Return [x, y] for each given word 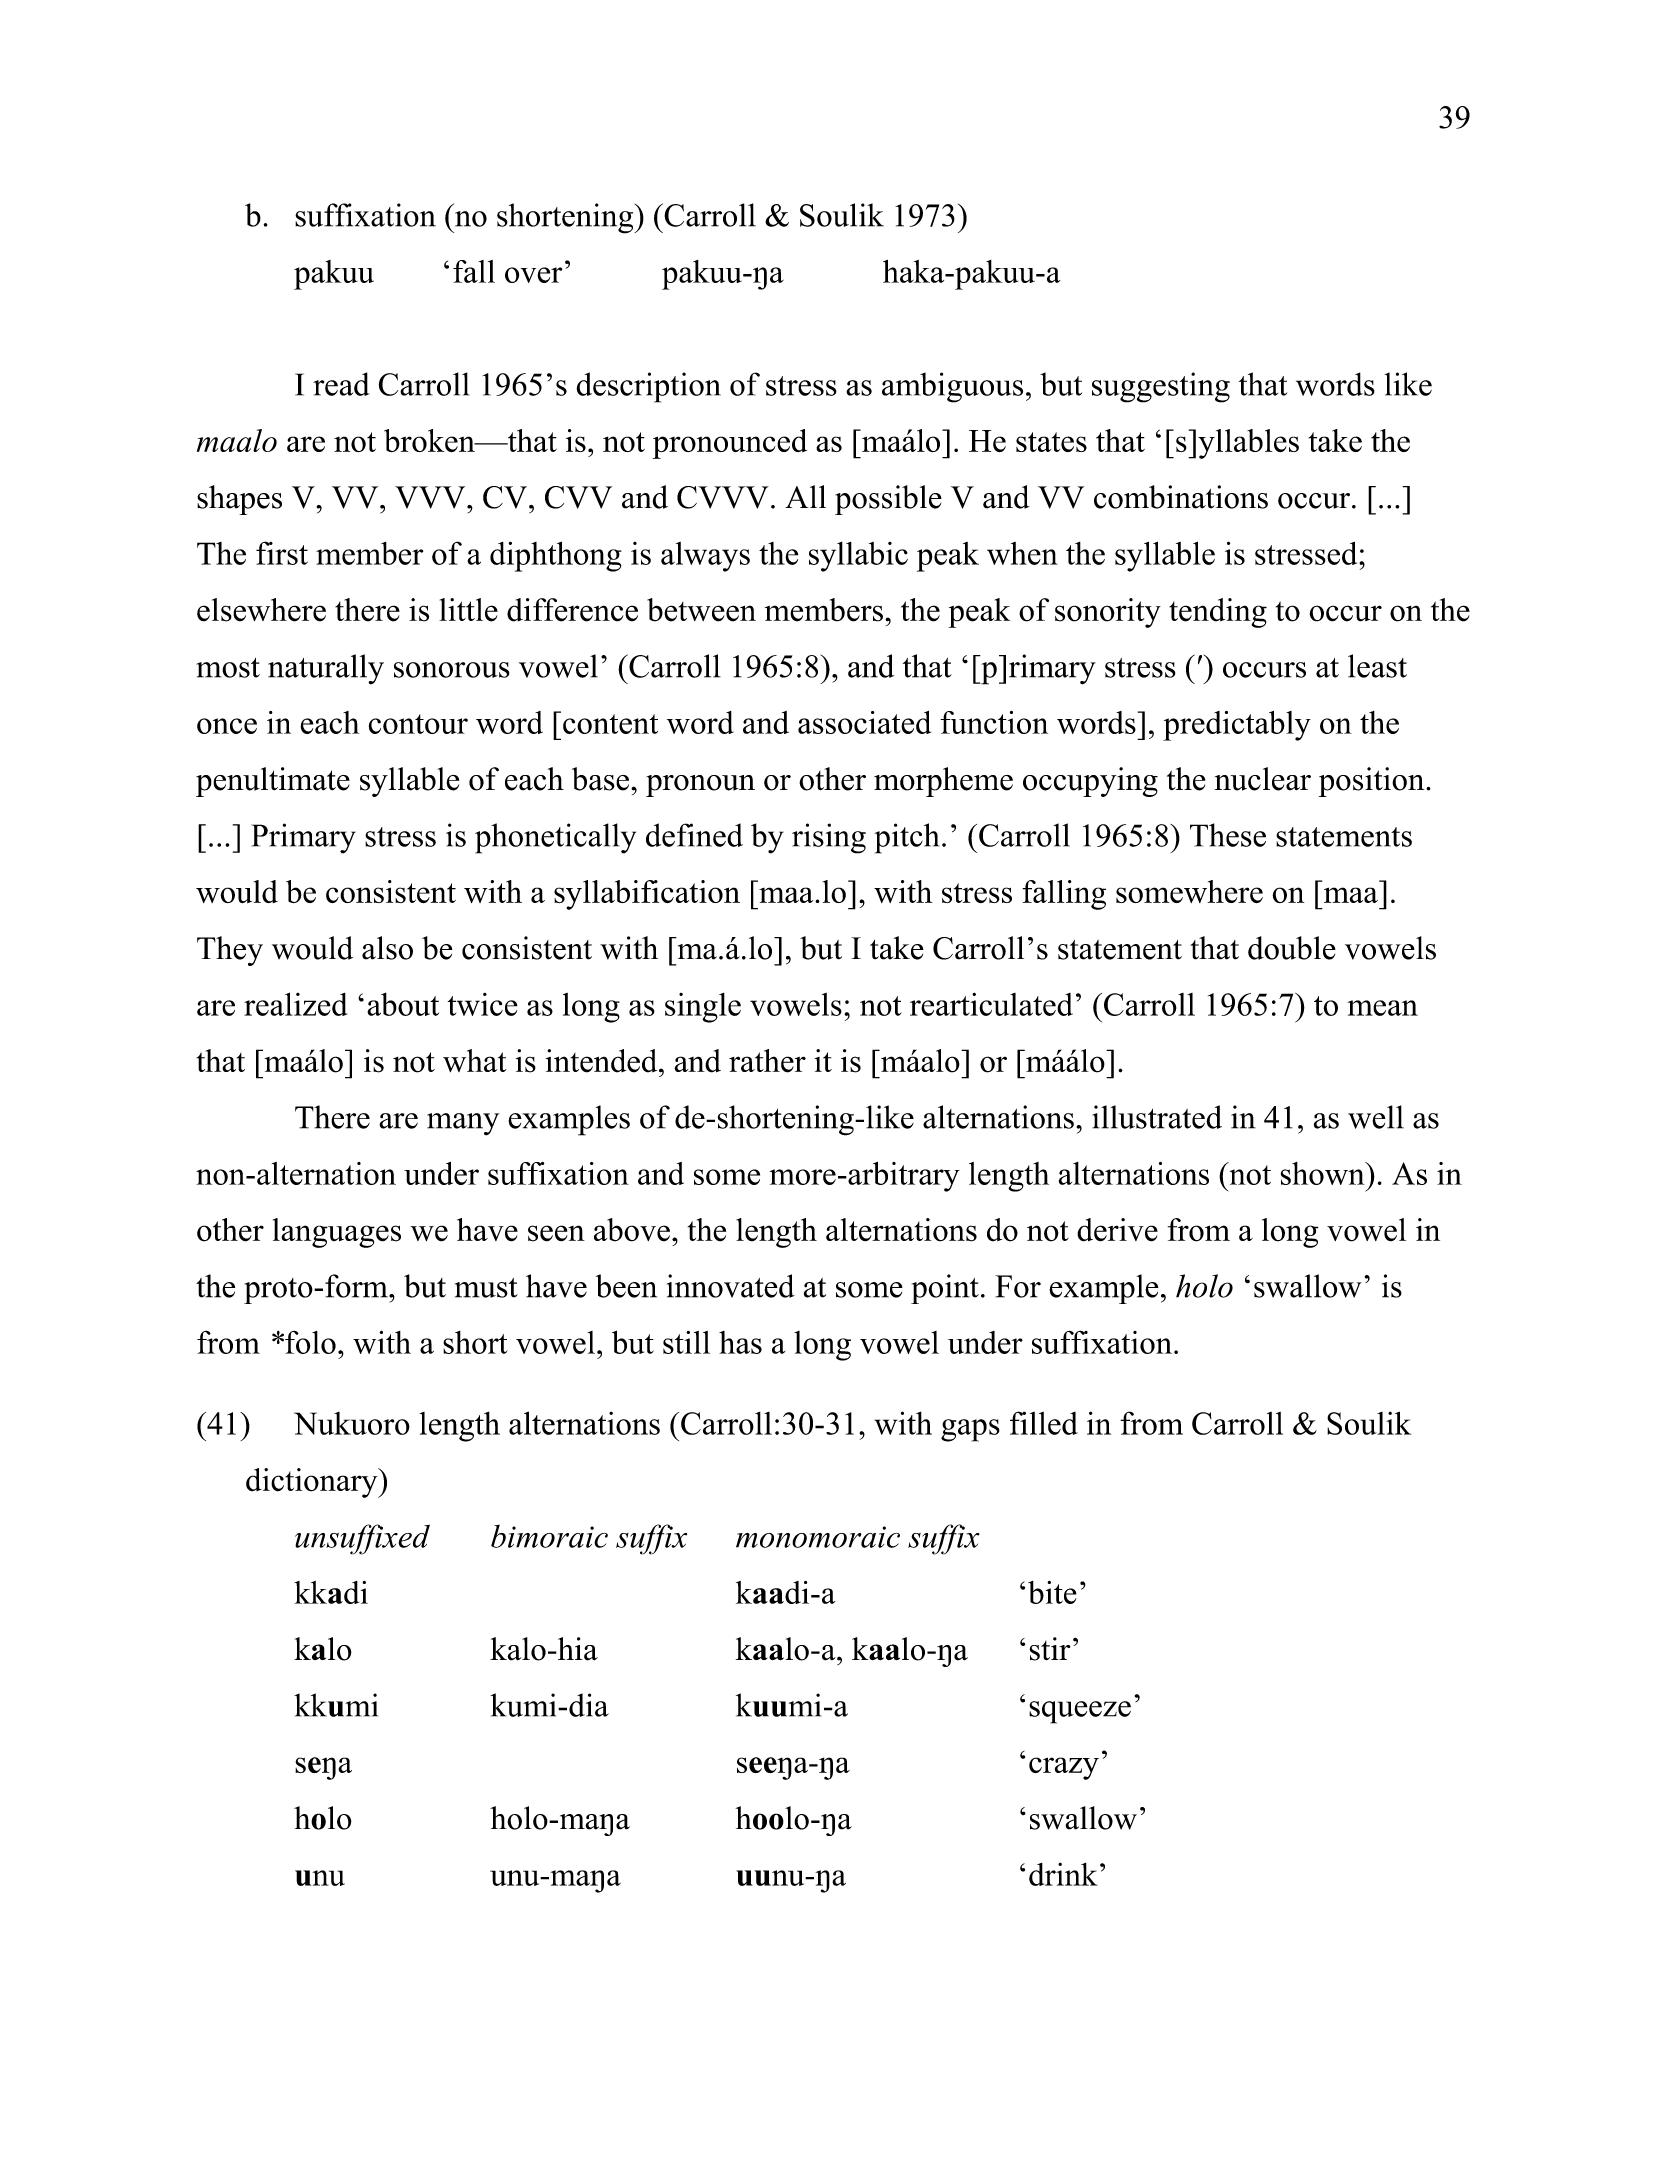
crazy [1064, 1768]
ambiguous [952, 387]
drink [1063, 1874]
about [403, 1004]
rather [767, 1061]
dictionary [313, 1483]
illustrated [1157, 1117]
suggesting [1161, 387]
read [341, 384]
